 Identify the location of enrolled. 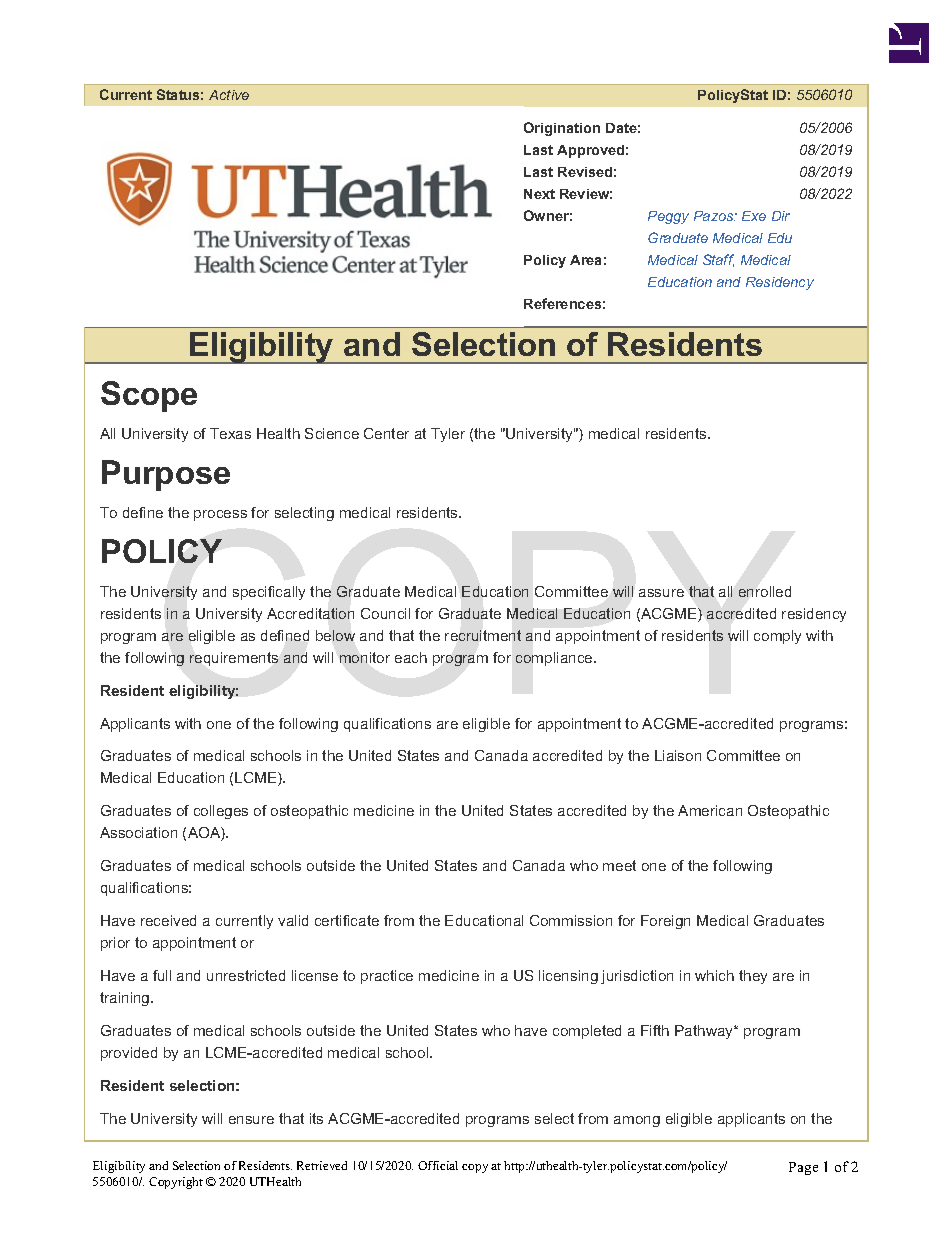
(765, 591).
